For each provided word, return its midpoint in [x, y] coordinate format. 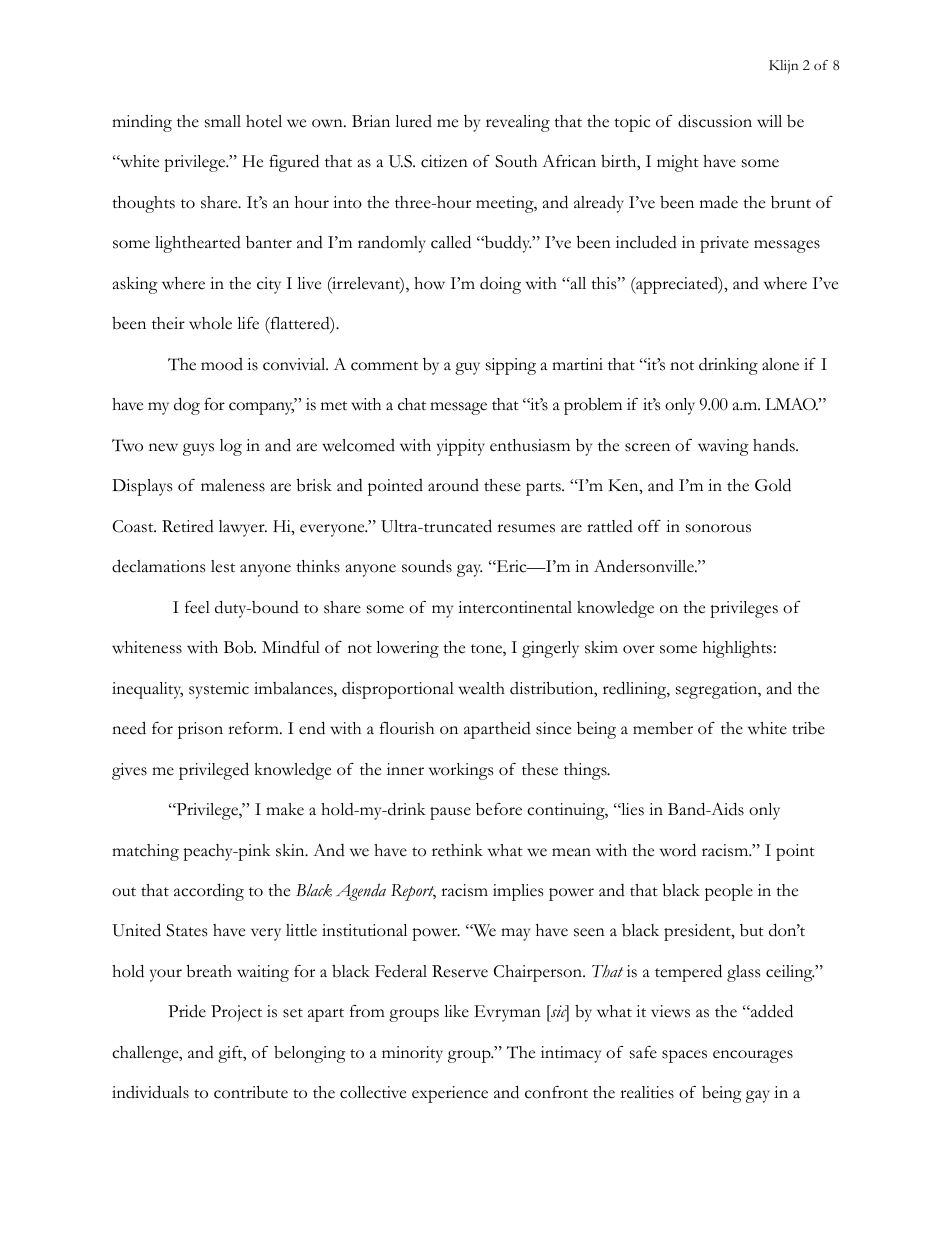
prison [200, 730]
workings [461, 771]
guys [198, 449]
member [663, 728]
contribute [251, 1092]
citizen [444, 161]
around [453, 485]
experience [450, 1094]
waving [723, 447]
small [223, 121]
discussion [715, 121]
